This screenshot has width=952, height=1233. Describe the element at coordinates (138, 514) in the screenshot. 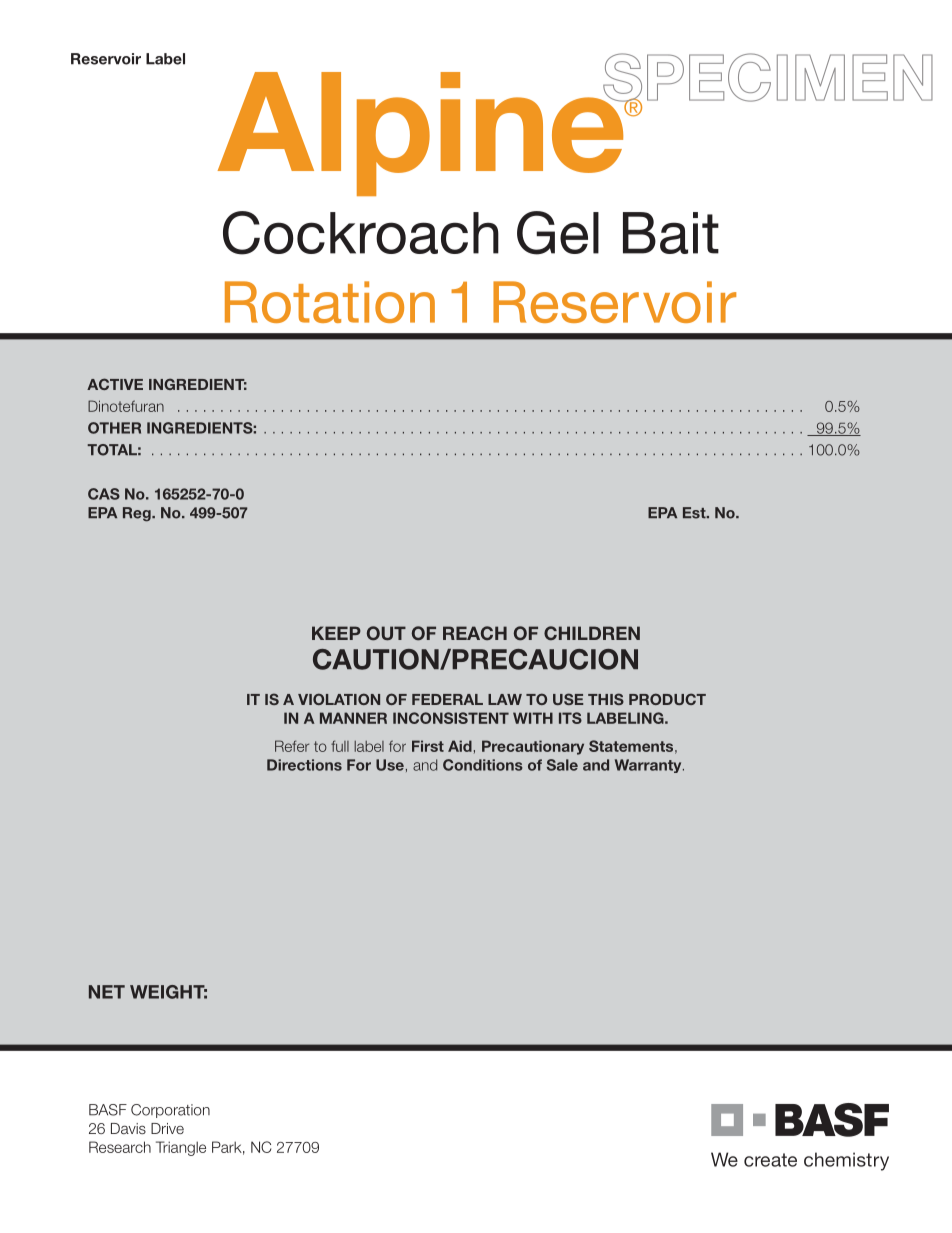

I see `Reg` at that location.
